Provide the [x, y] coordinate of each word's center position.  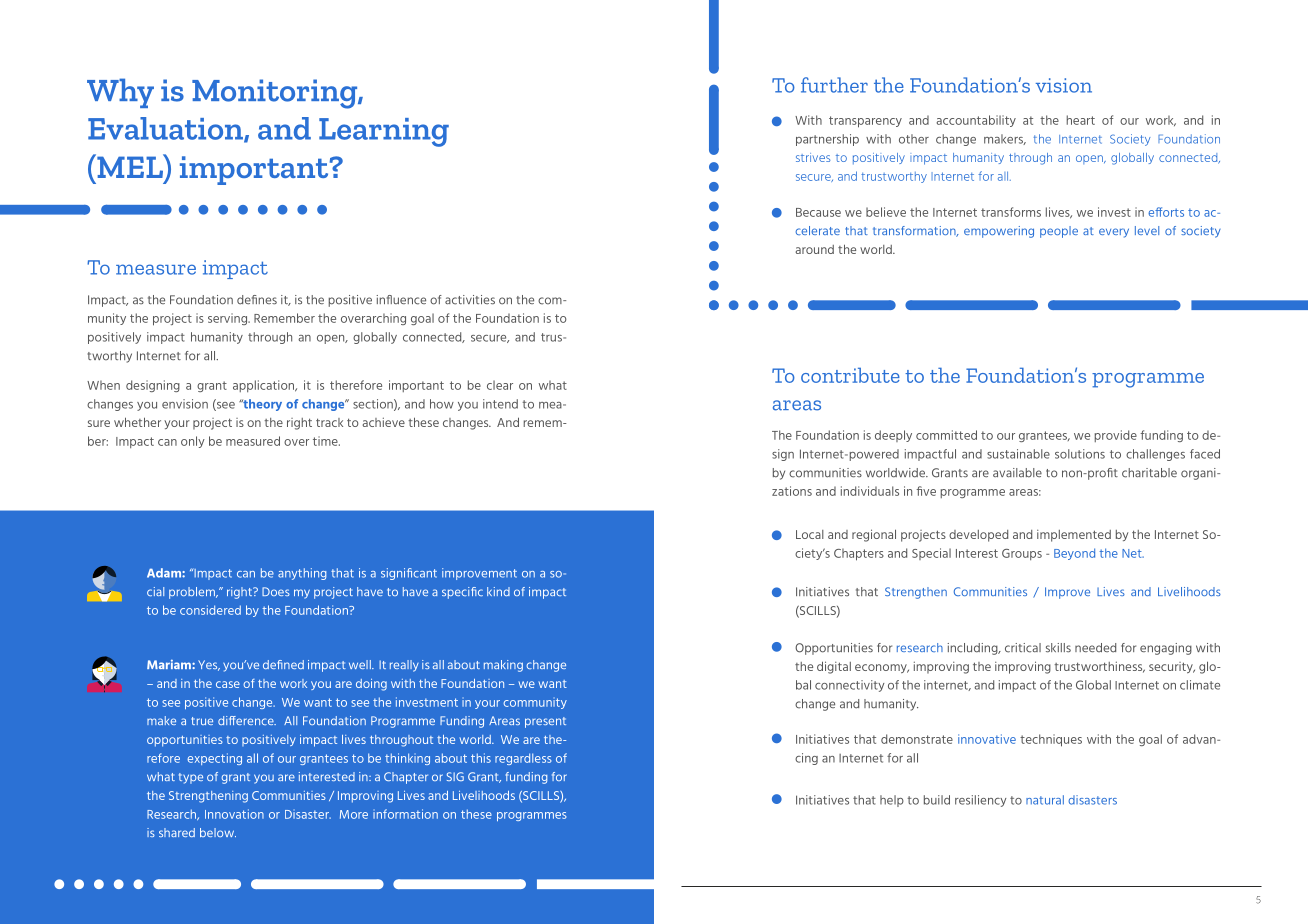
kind [498, 591]
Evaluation [166, 129]
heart [1081, 120]
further [834, 85]
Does [276, 591]
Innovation [234, 814]
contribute [850, 375]
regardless [523, 759]
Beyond [1074, 554]
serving [229, 319]
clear [500, 385]
